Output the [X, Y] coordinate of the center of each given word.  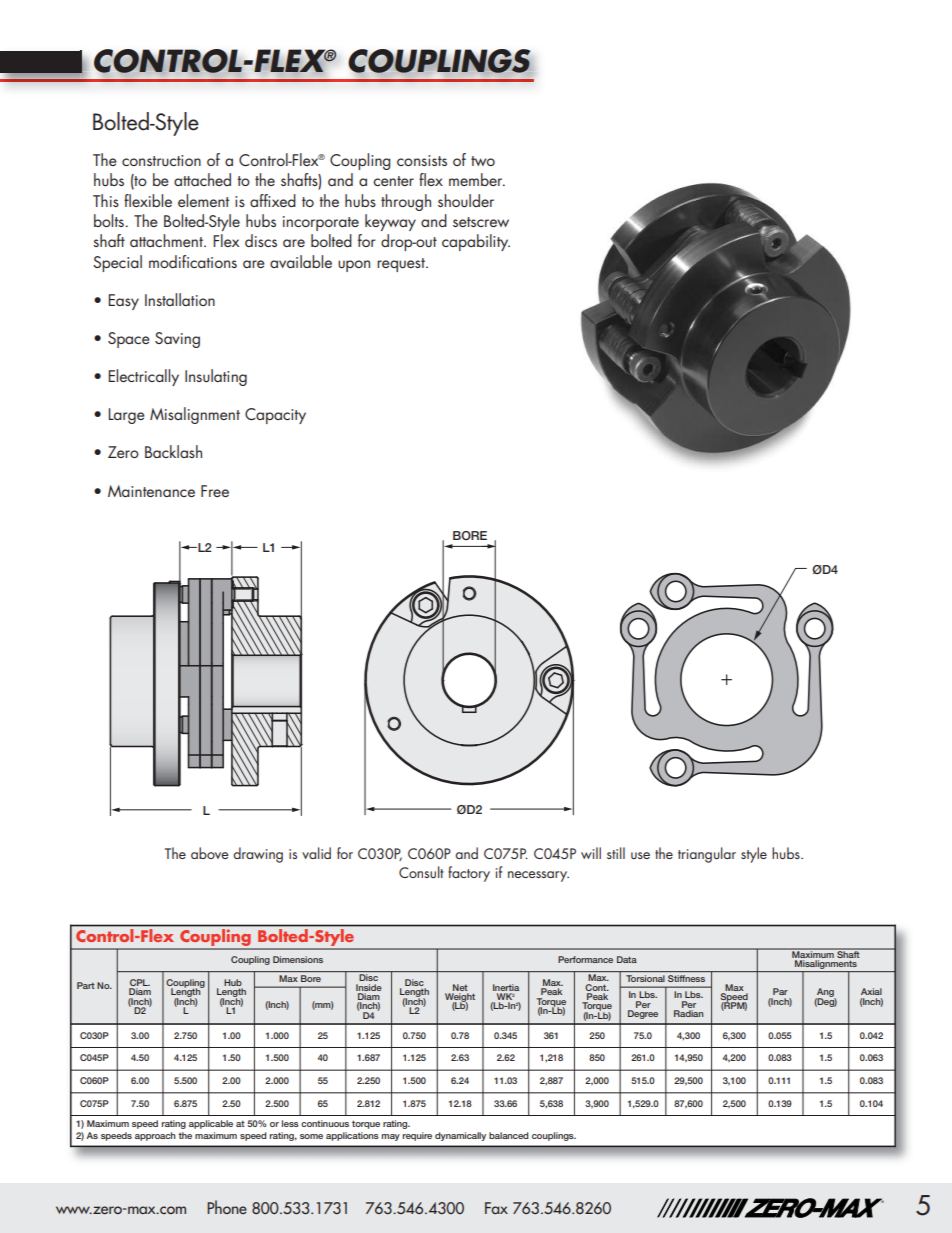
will [591, 853]
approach [155, 1136]
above [209, 853]
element [203, 200]
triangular [707, 855]
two [483, 161]
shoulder [466, 200]
